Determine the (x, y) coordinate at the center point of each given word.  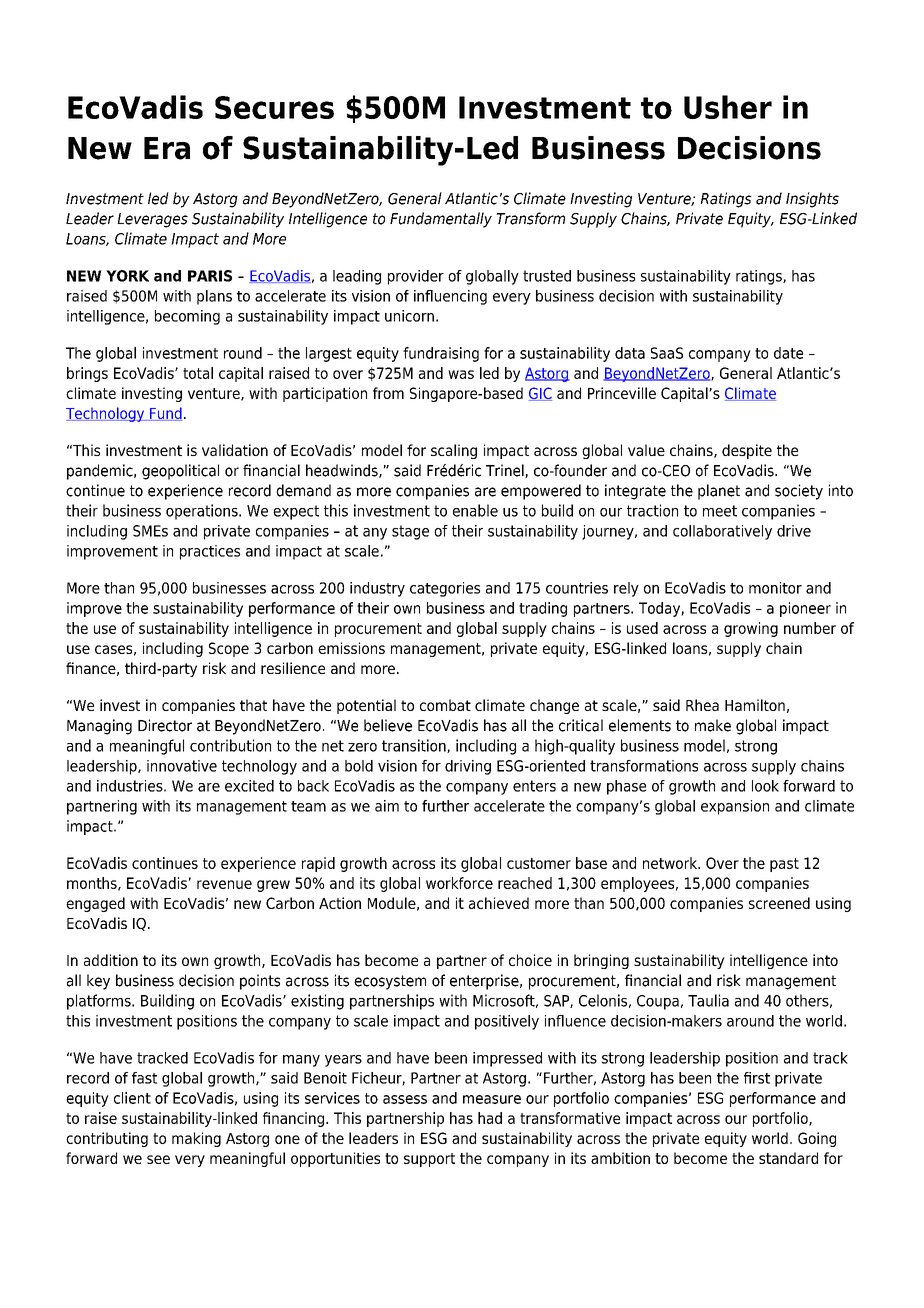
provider (416, 277)
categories (445, 589)
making (196, 1139)
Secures (274, 107)
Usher (728, 107)
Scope (229, 649)
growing (751, 629)
